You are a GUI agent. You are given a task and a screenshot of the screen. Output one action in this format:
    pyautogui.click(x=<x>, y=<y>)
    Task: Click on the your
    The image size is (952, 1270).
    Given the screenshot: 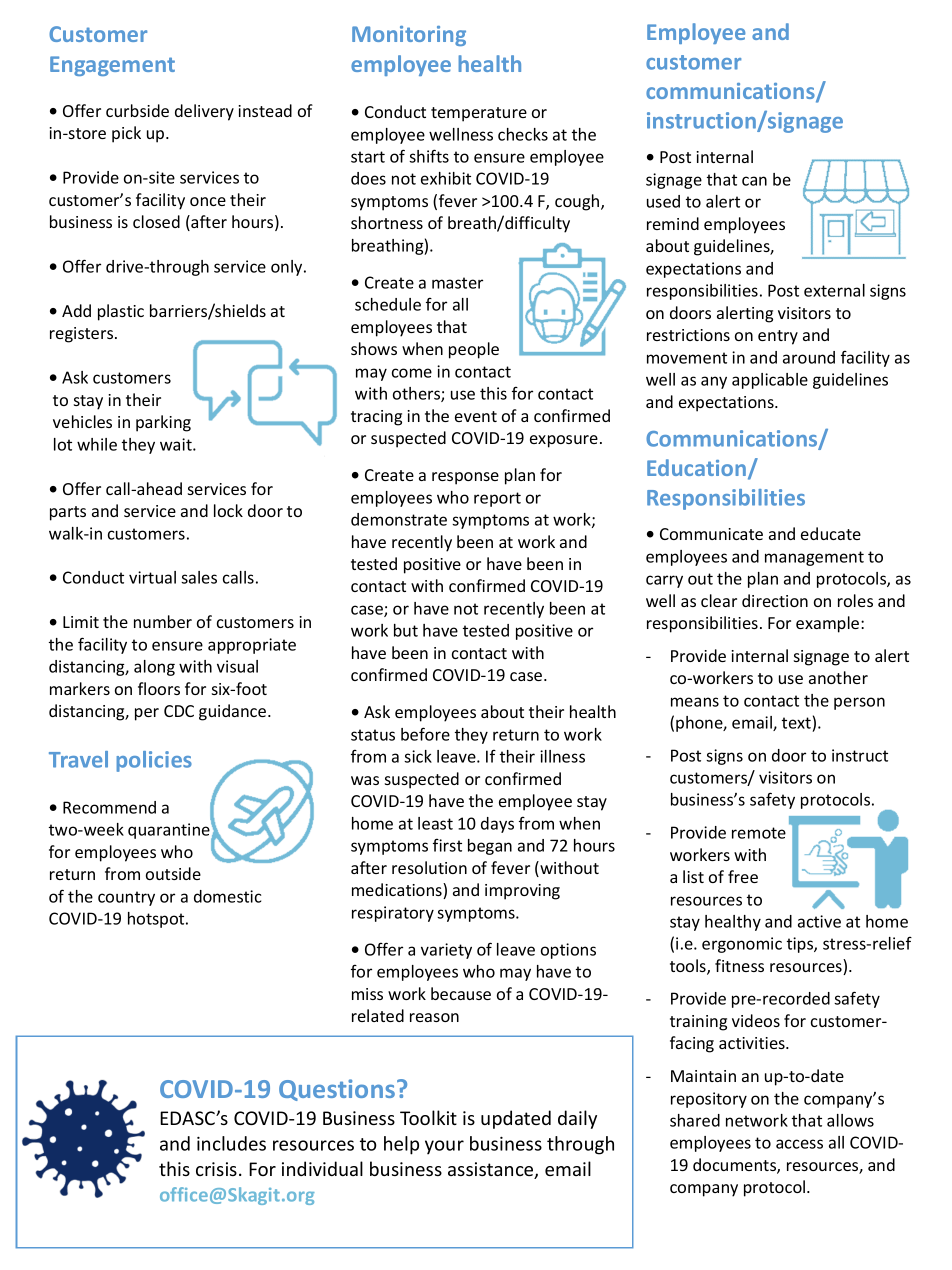 What is the action you would take?
    pyautogui.click(x=444, y=1147)
